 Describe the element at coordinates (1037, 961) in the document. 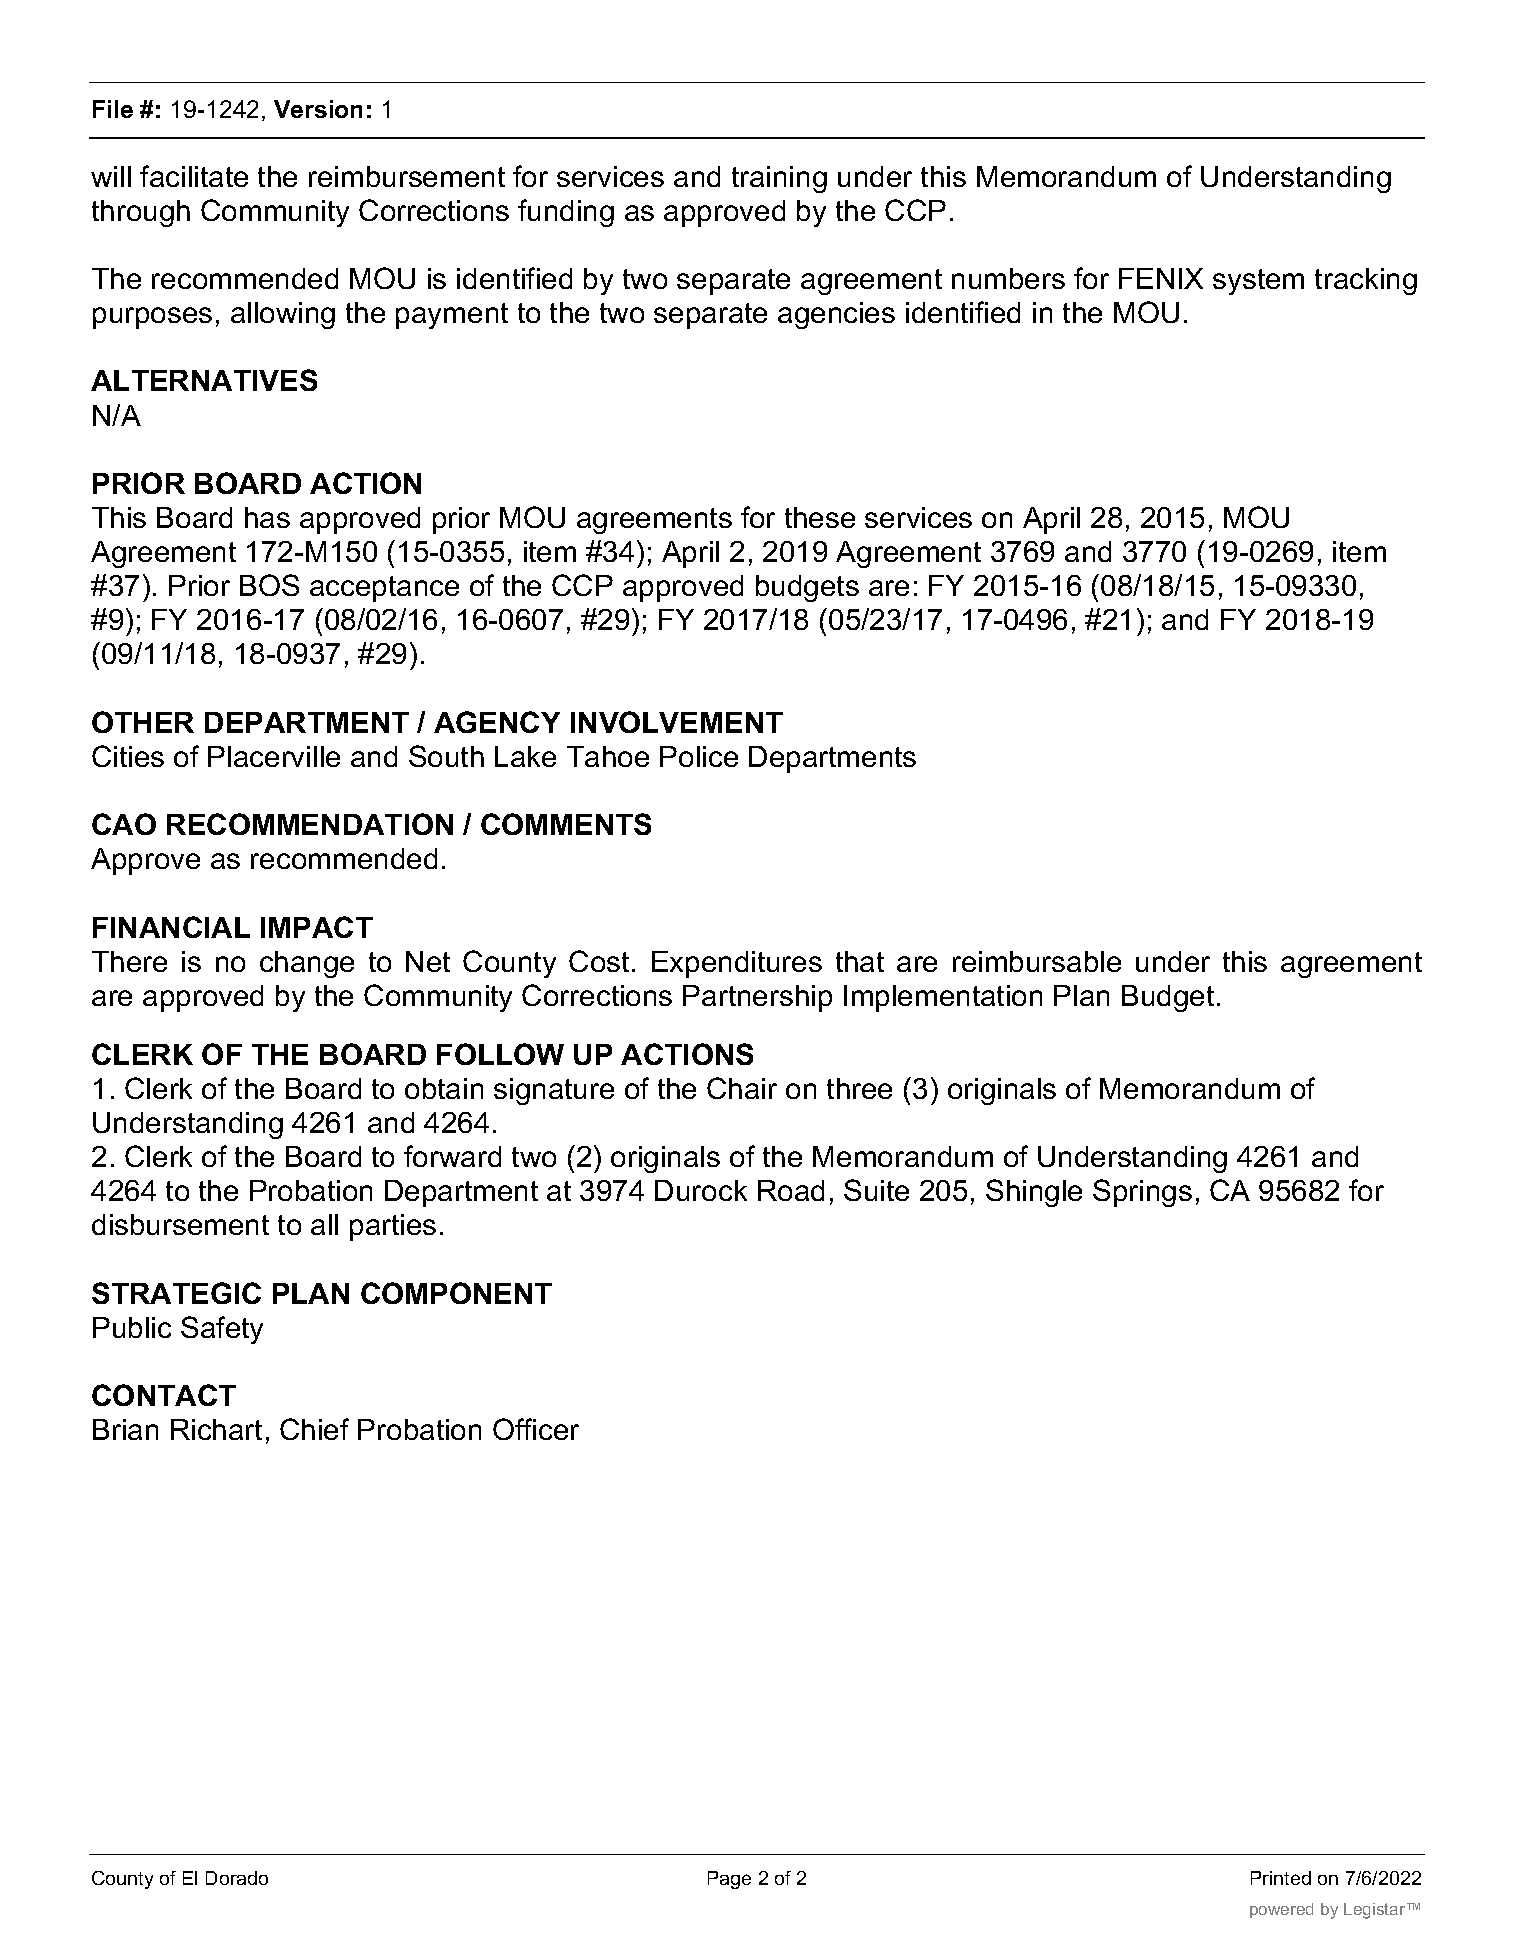

I see `reimbursable` at that location.
